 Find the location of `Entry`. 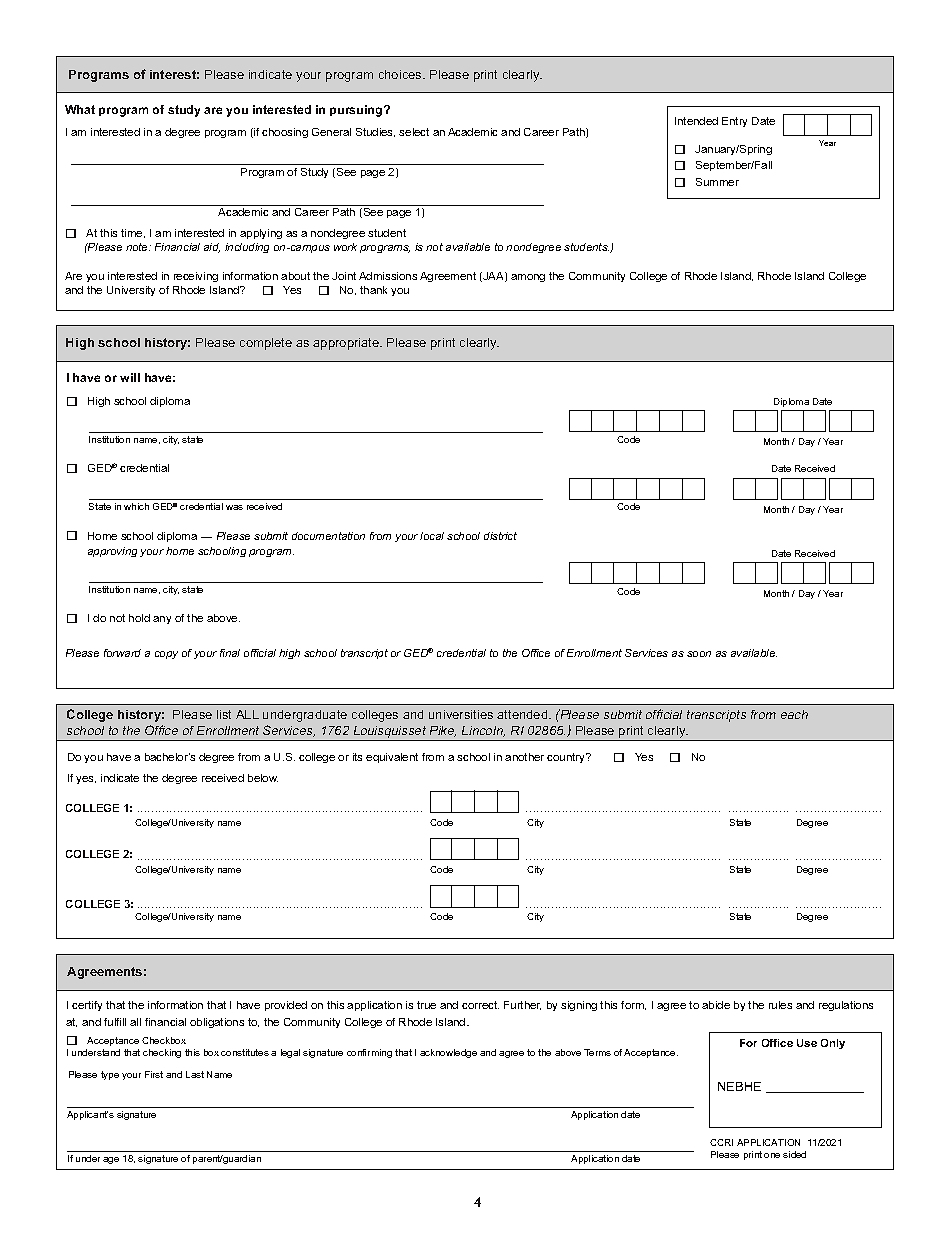

Entry is located at coordinates (734, 122).
